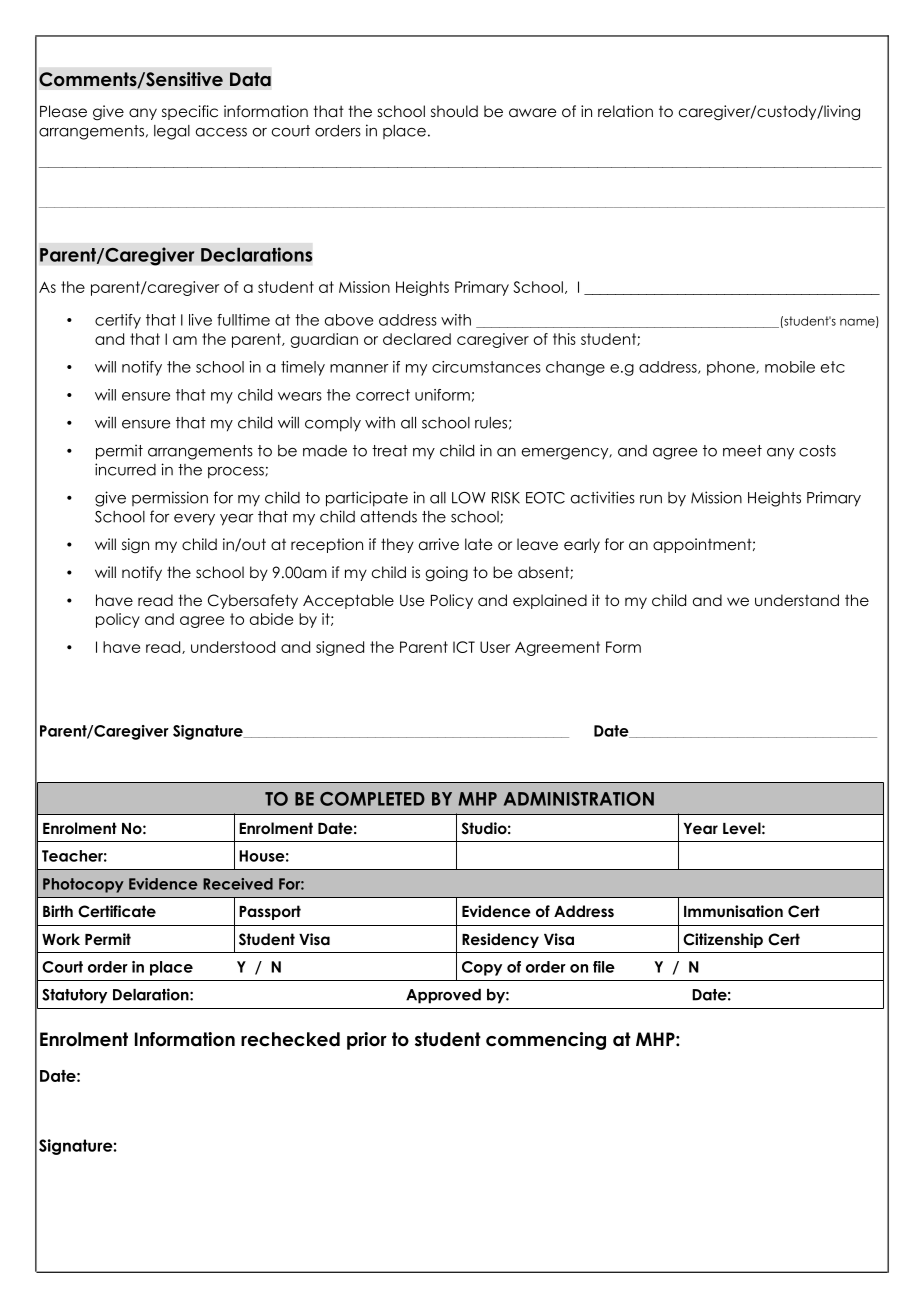 This screenshot has height=1308, width=924. Describe the element at coordinates (625, 111) in the screenshot. I see `relation` at that location.
